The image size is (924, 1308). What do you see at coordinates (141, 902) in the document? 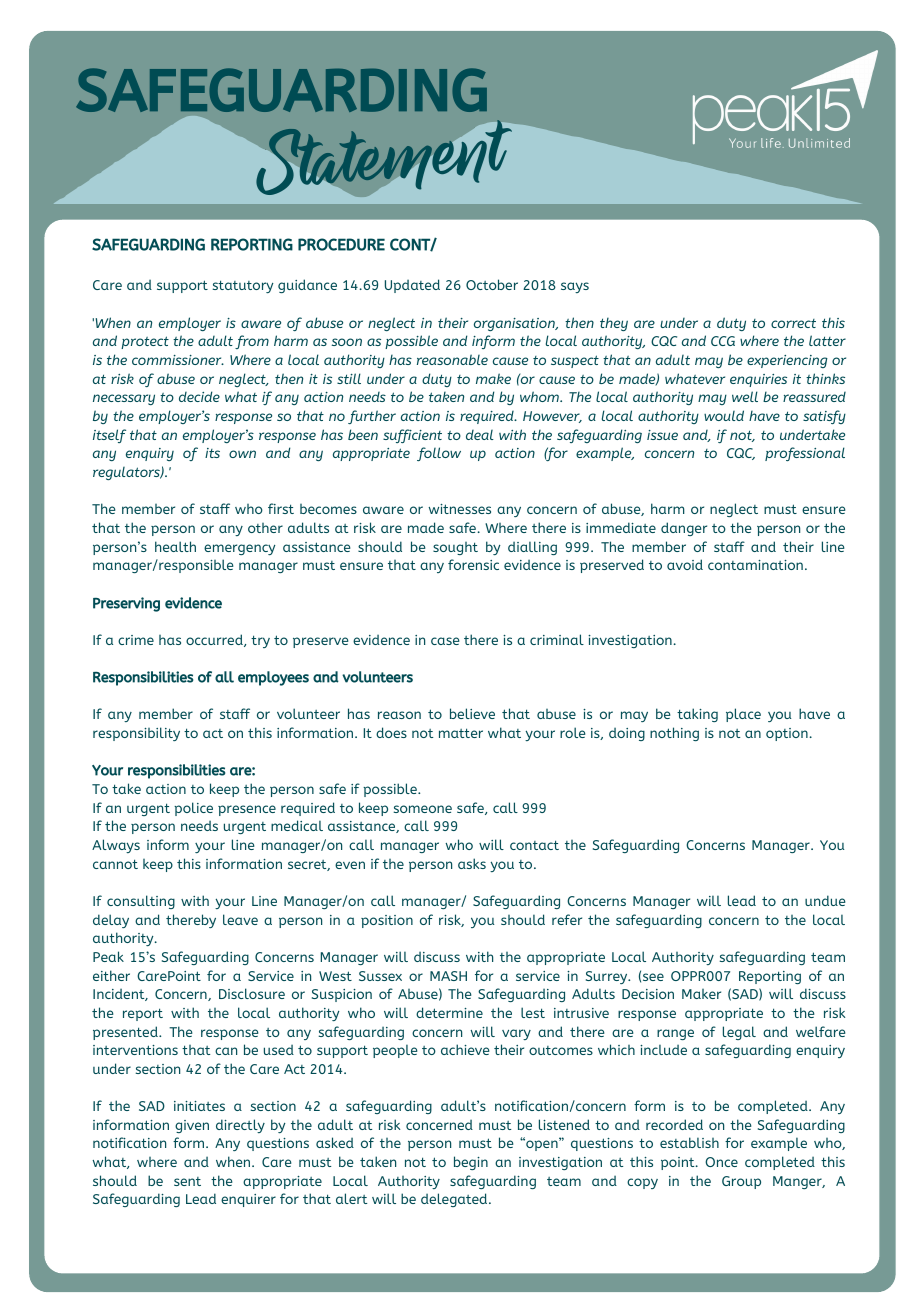
I see `consulting` at bounding box center [141, 902].
